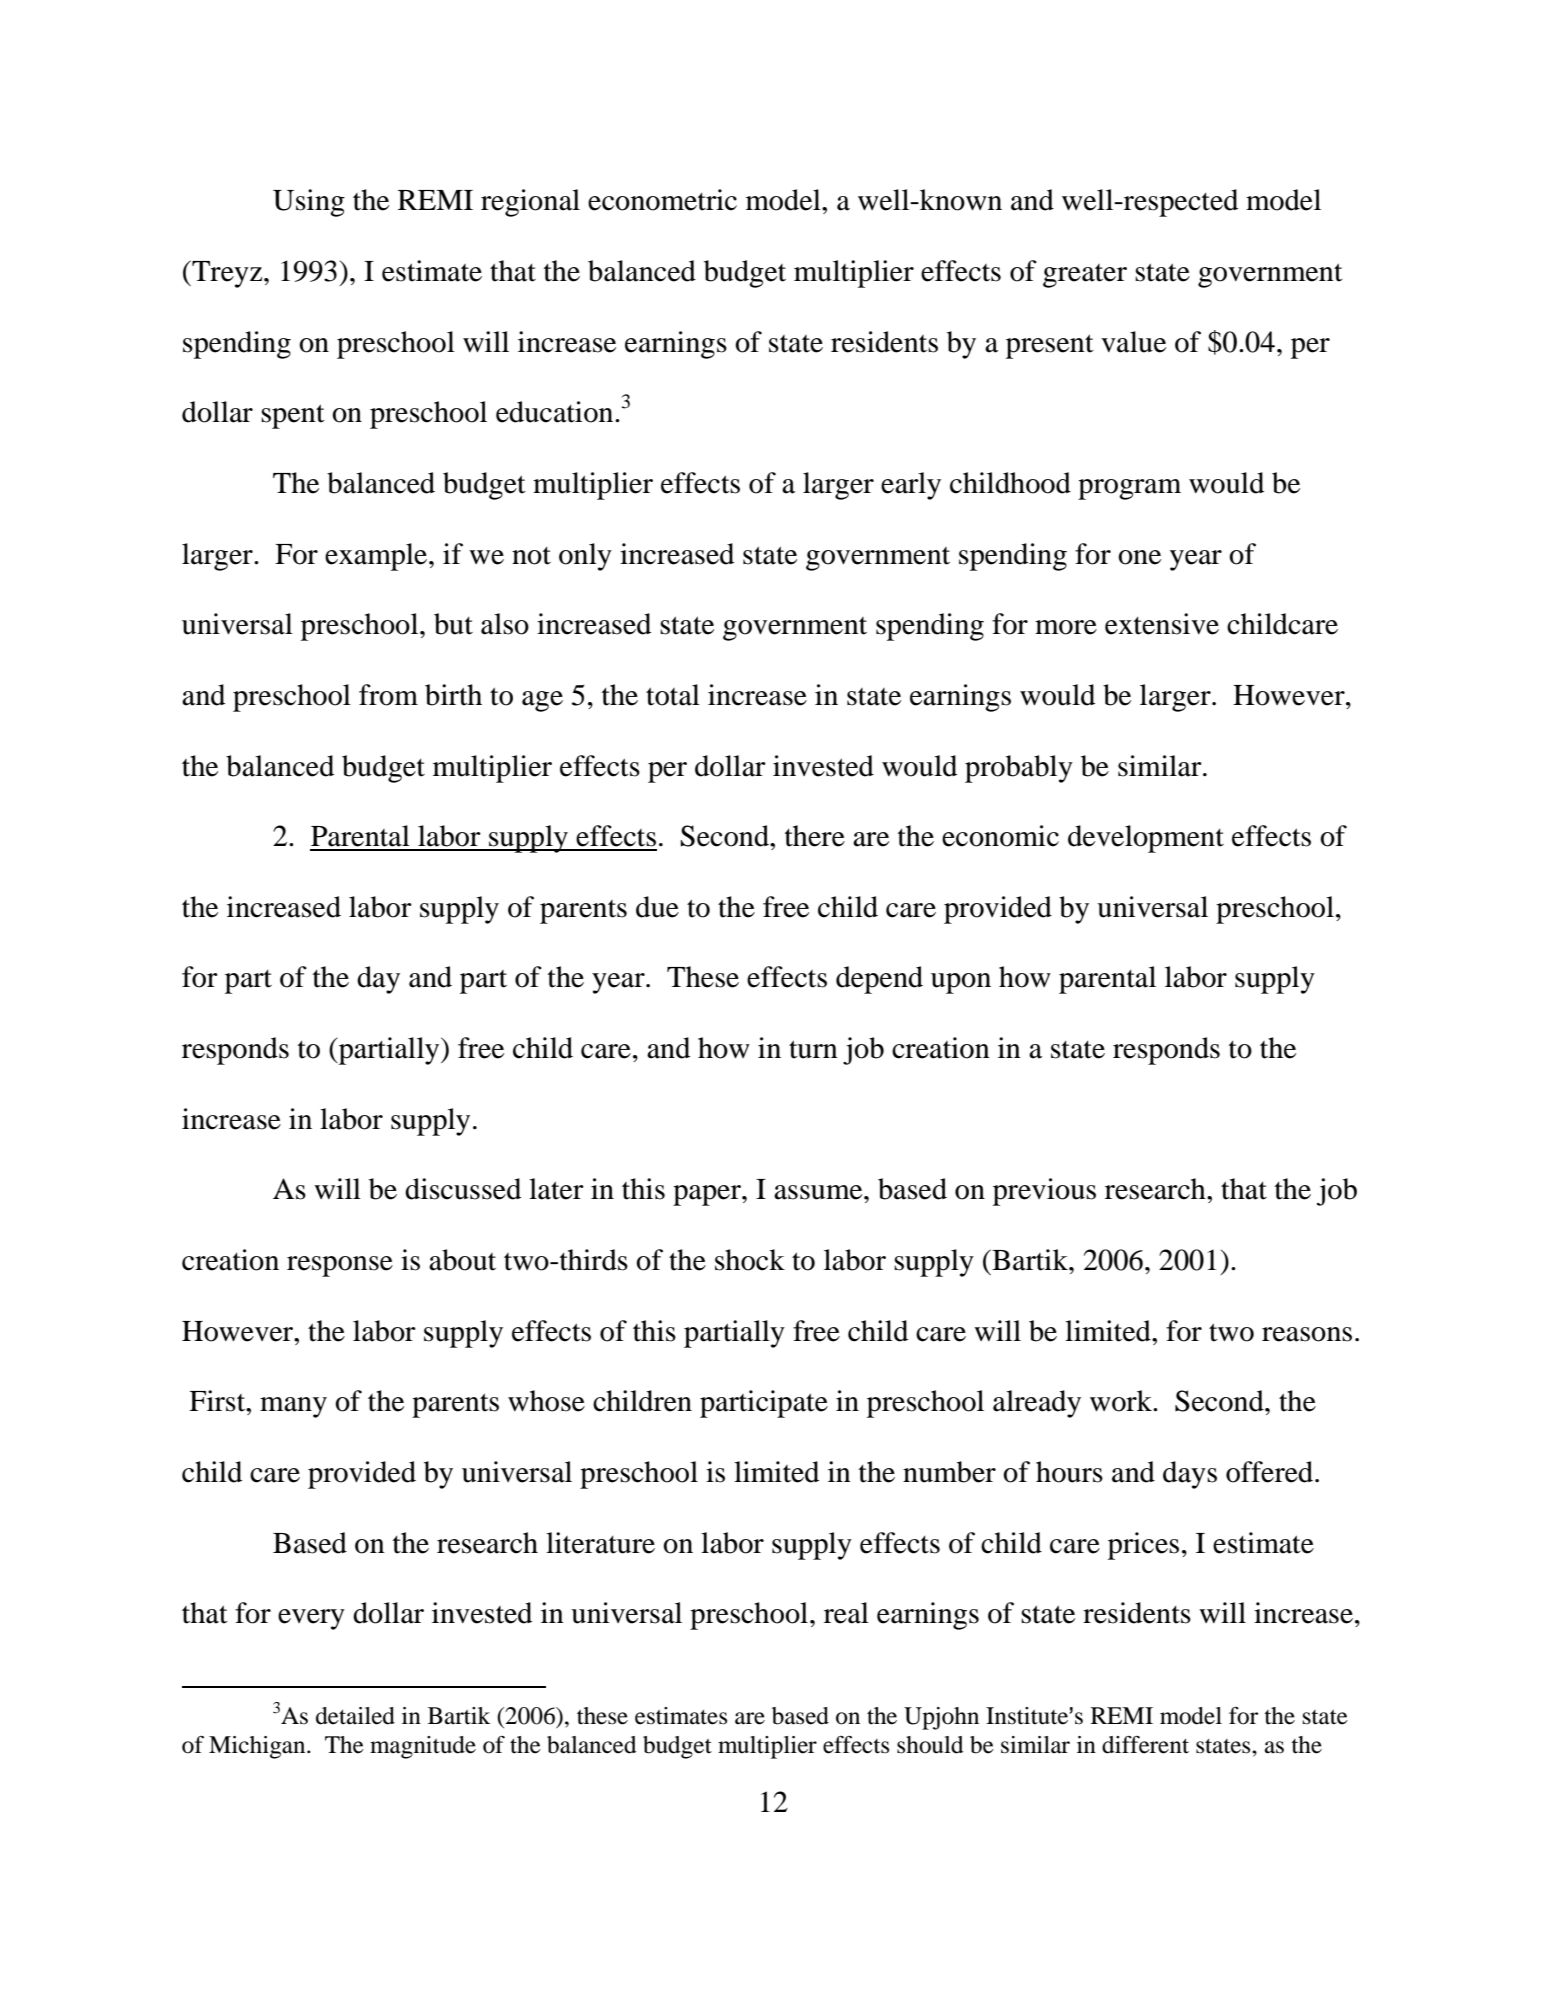  I want to click on depend, so click(879, 980).
